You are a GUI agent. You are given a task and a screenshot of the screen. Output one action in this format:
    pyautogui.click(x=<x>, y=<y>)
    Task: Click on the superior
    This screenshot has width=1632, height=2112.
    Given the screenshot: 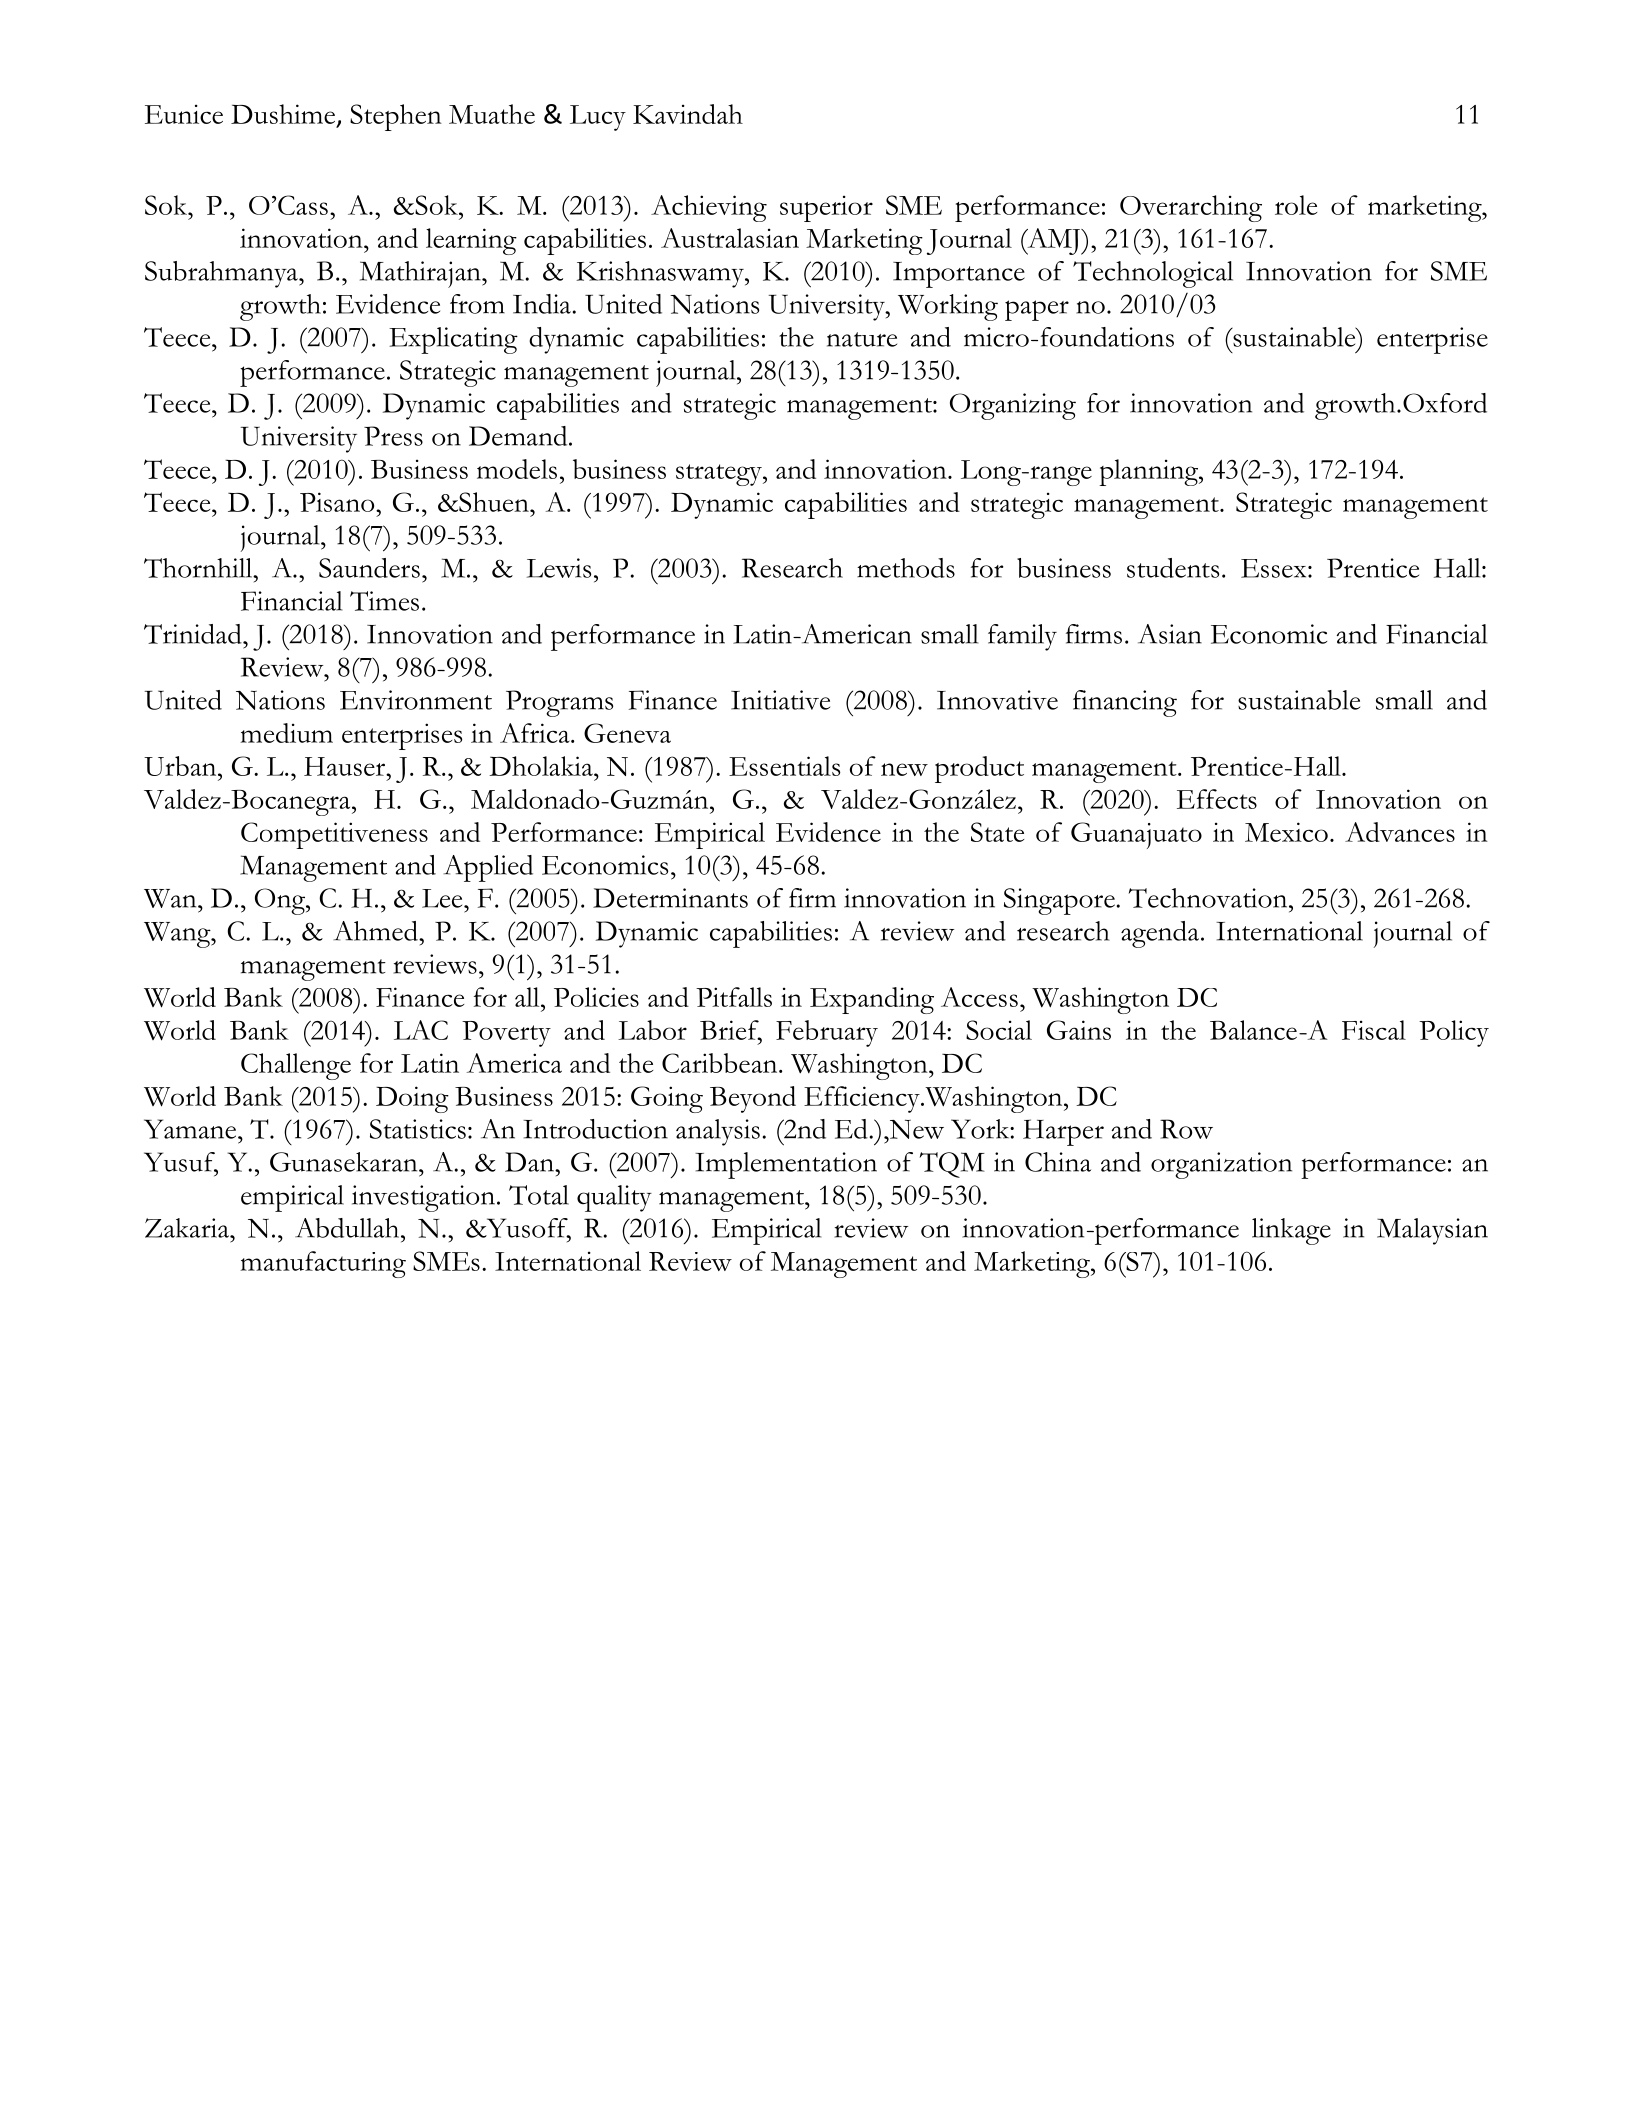 What is the action you would take?
    pyautogui.click(x=826, y=208)
